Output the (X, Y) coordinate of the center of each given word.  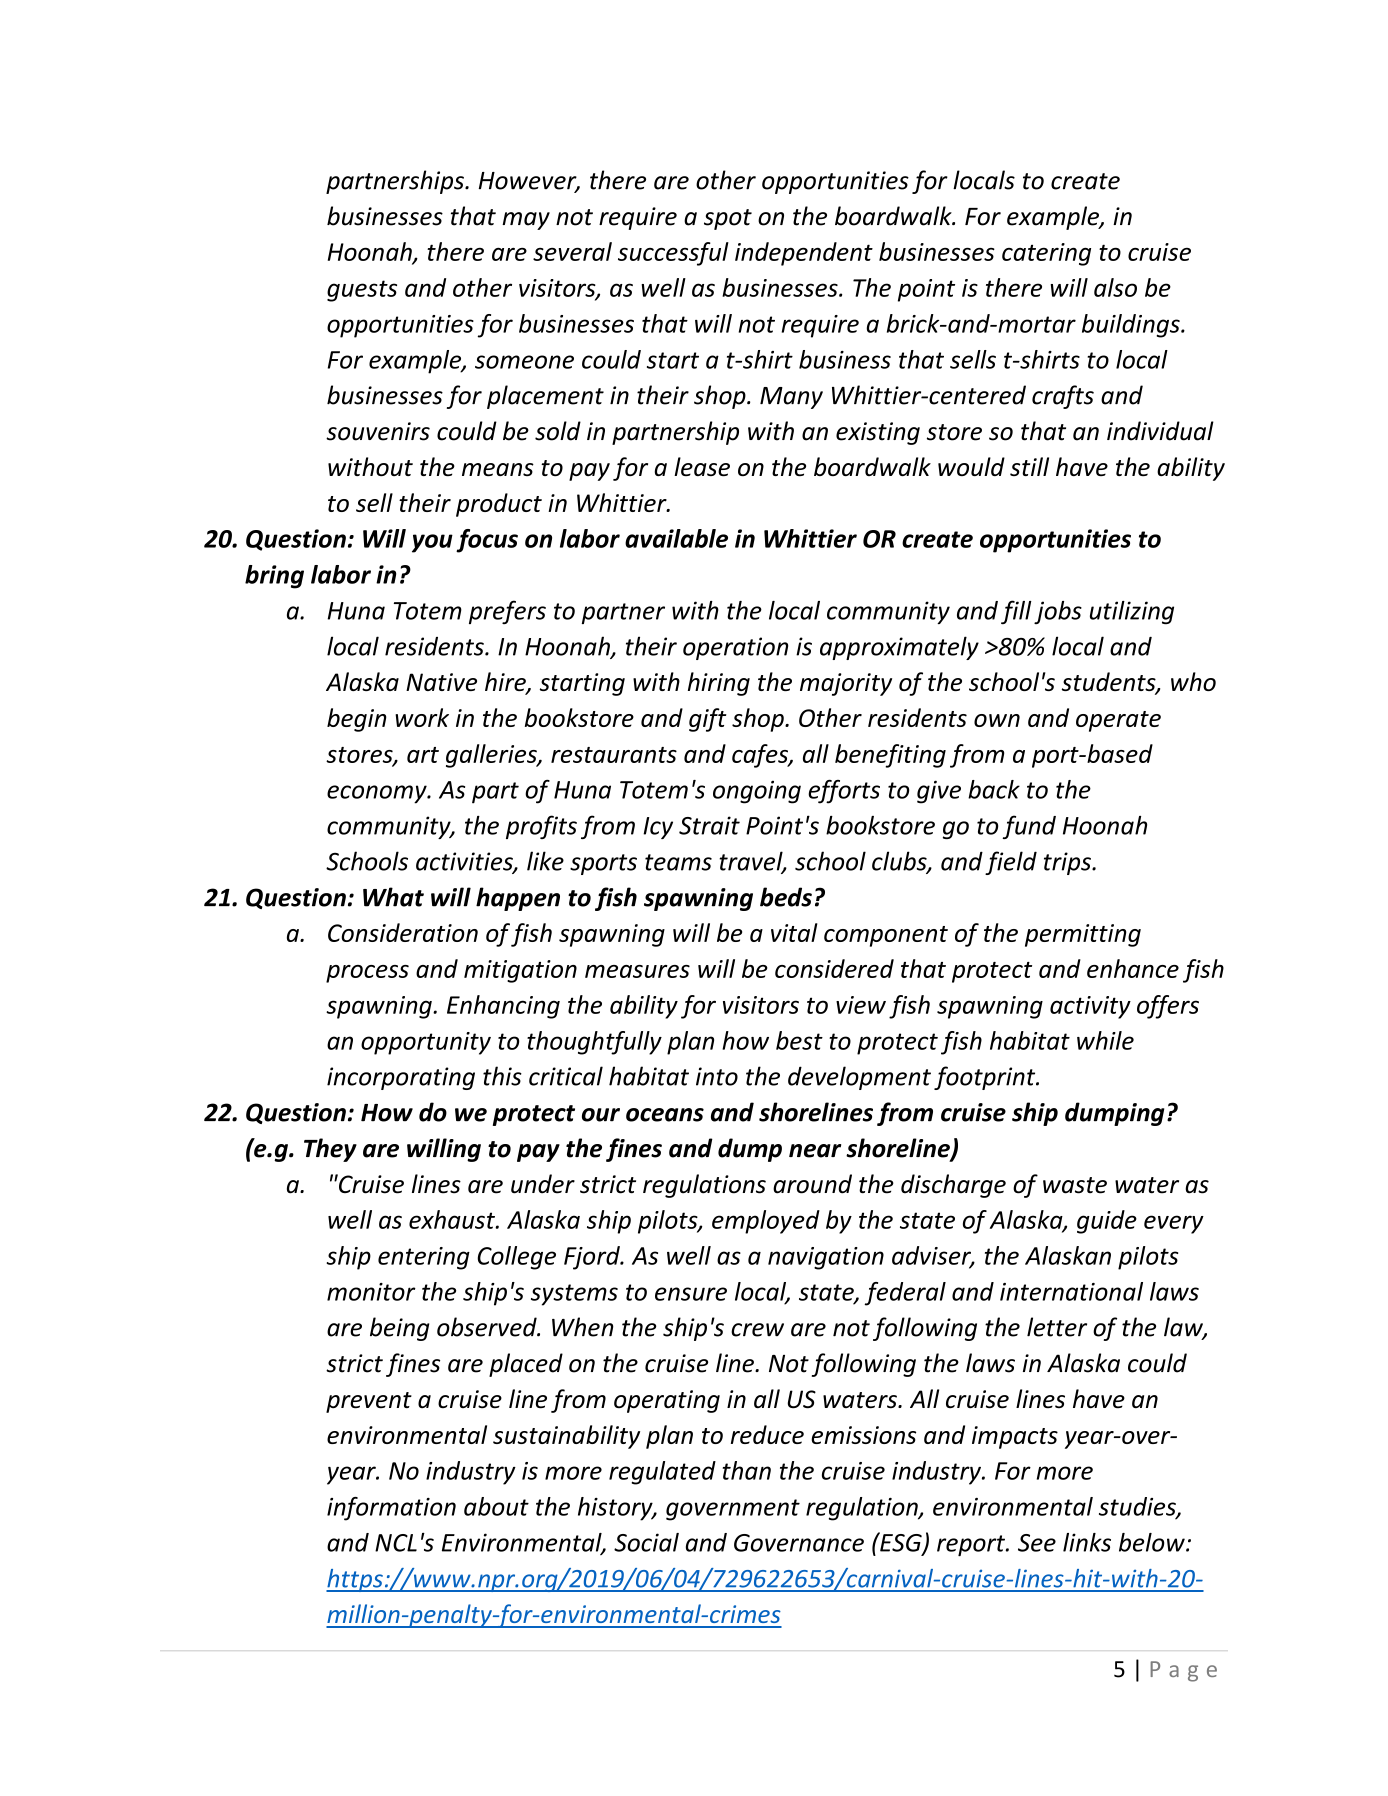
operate (1118, 721)
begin (357, 720)
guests (362, 291)
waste (1075, 1185)
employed (766, 1222)
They (330, 1150)
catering (1046, 254)
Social (646, 1542)
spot (728, 219)
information (391, 1509)
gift (708, 720)
